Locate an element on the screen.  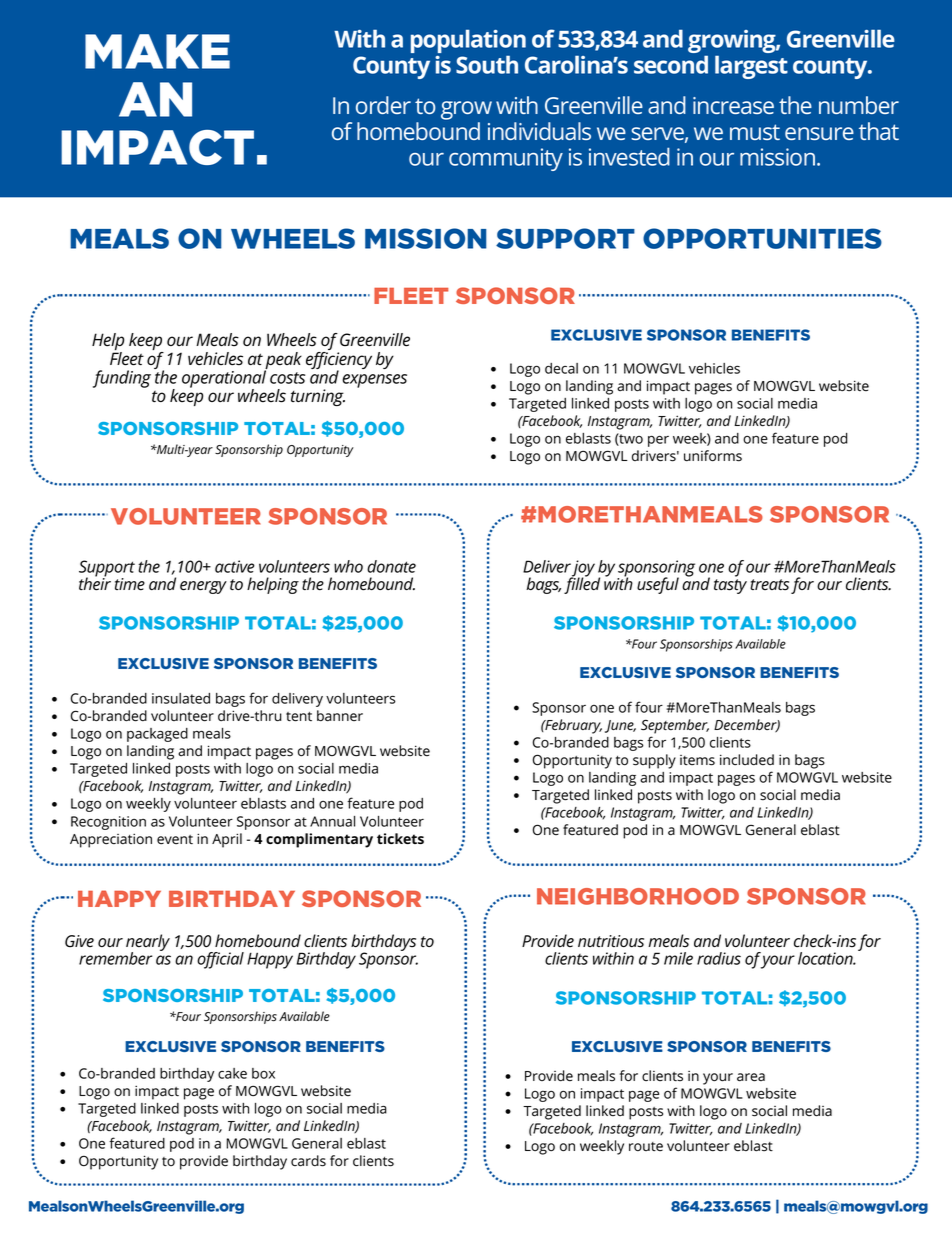
packaged is located at coordinates (157, 735).
